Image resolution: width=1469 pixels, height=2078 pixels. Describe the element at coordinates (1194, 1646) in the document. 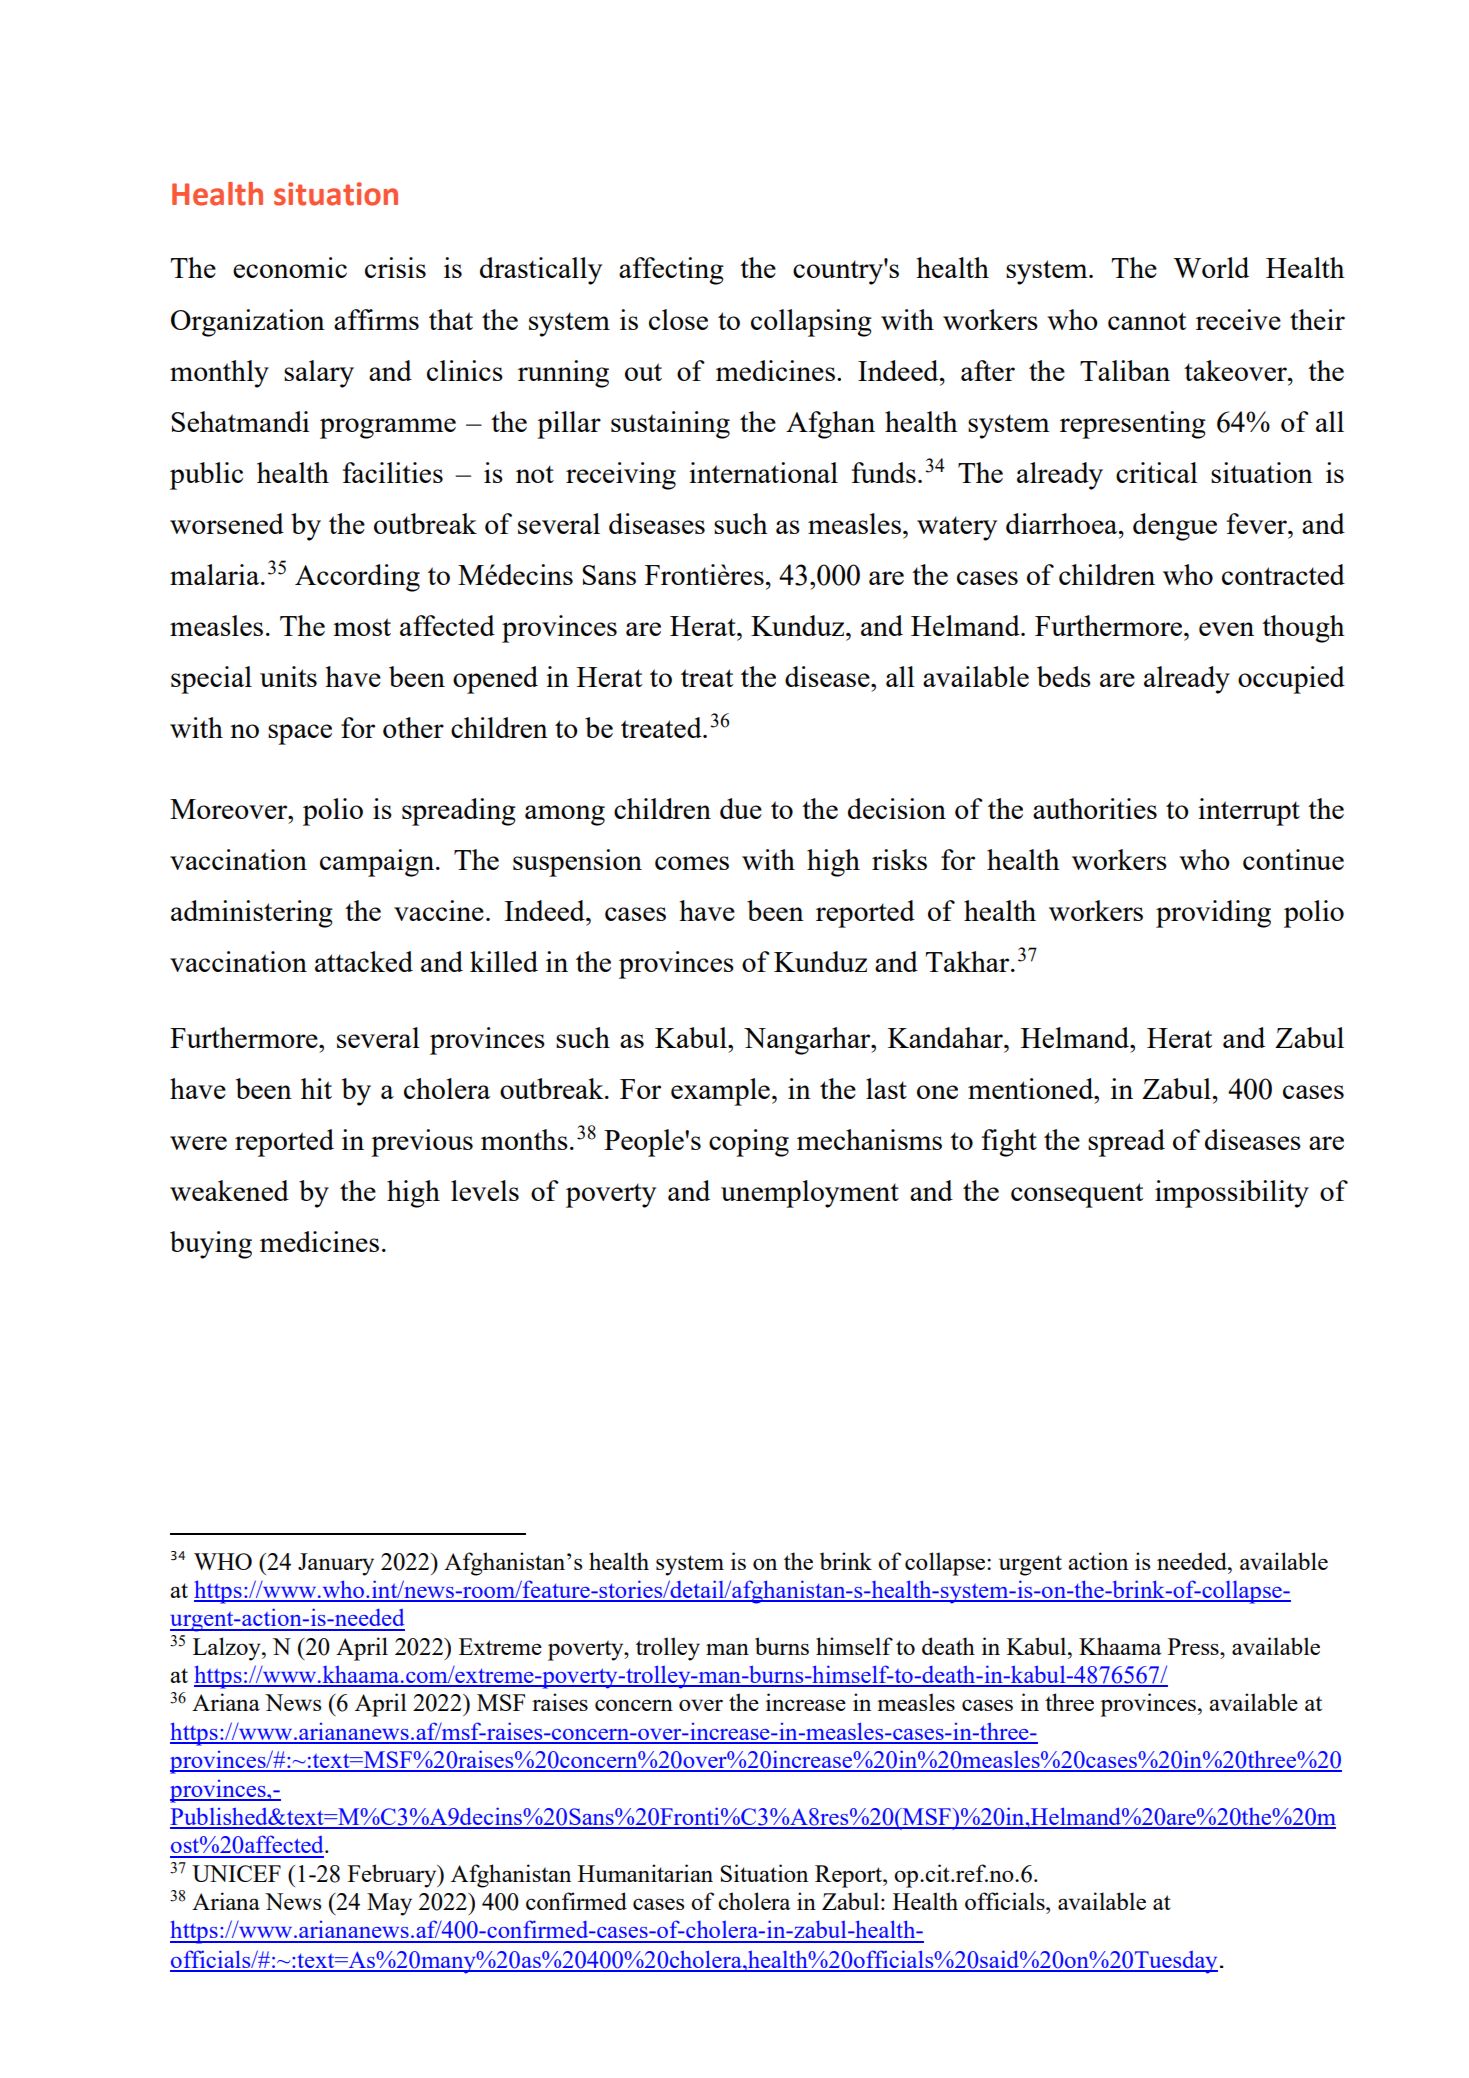

I see `Press` at that location.
